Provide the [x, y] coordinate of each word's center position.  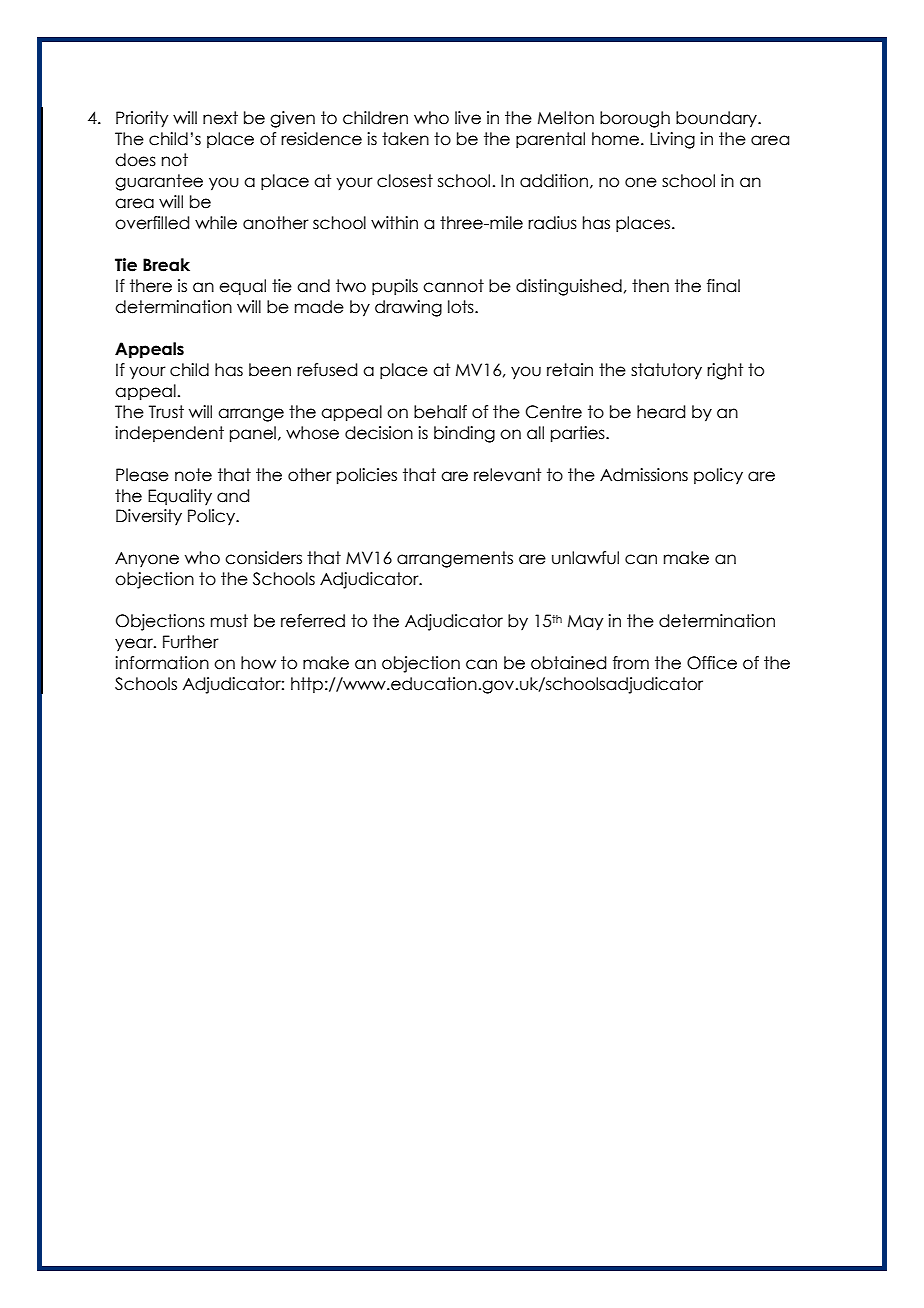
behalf [440, 412]
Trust [166, 412]
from [631, 663]
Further [191, 642]
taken [405, 139]
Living [672, 140]
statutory [666, 371]
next [220, 118]
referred [313, 621]
